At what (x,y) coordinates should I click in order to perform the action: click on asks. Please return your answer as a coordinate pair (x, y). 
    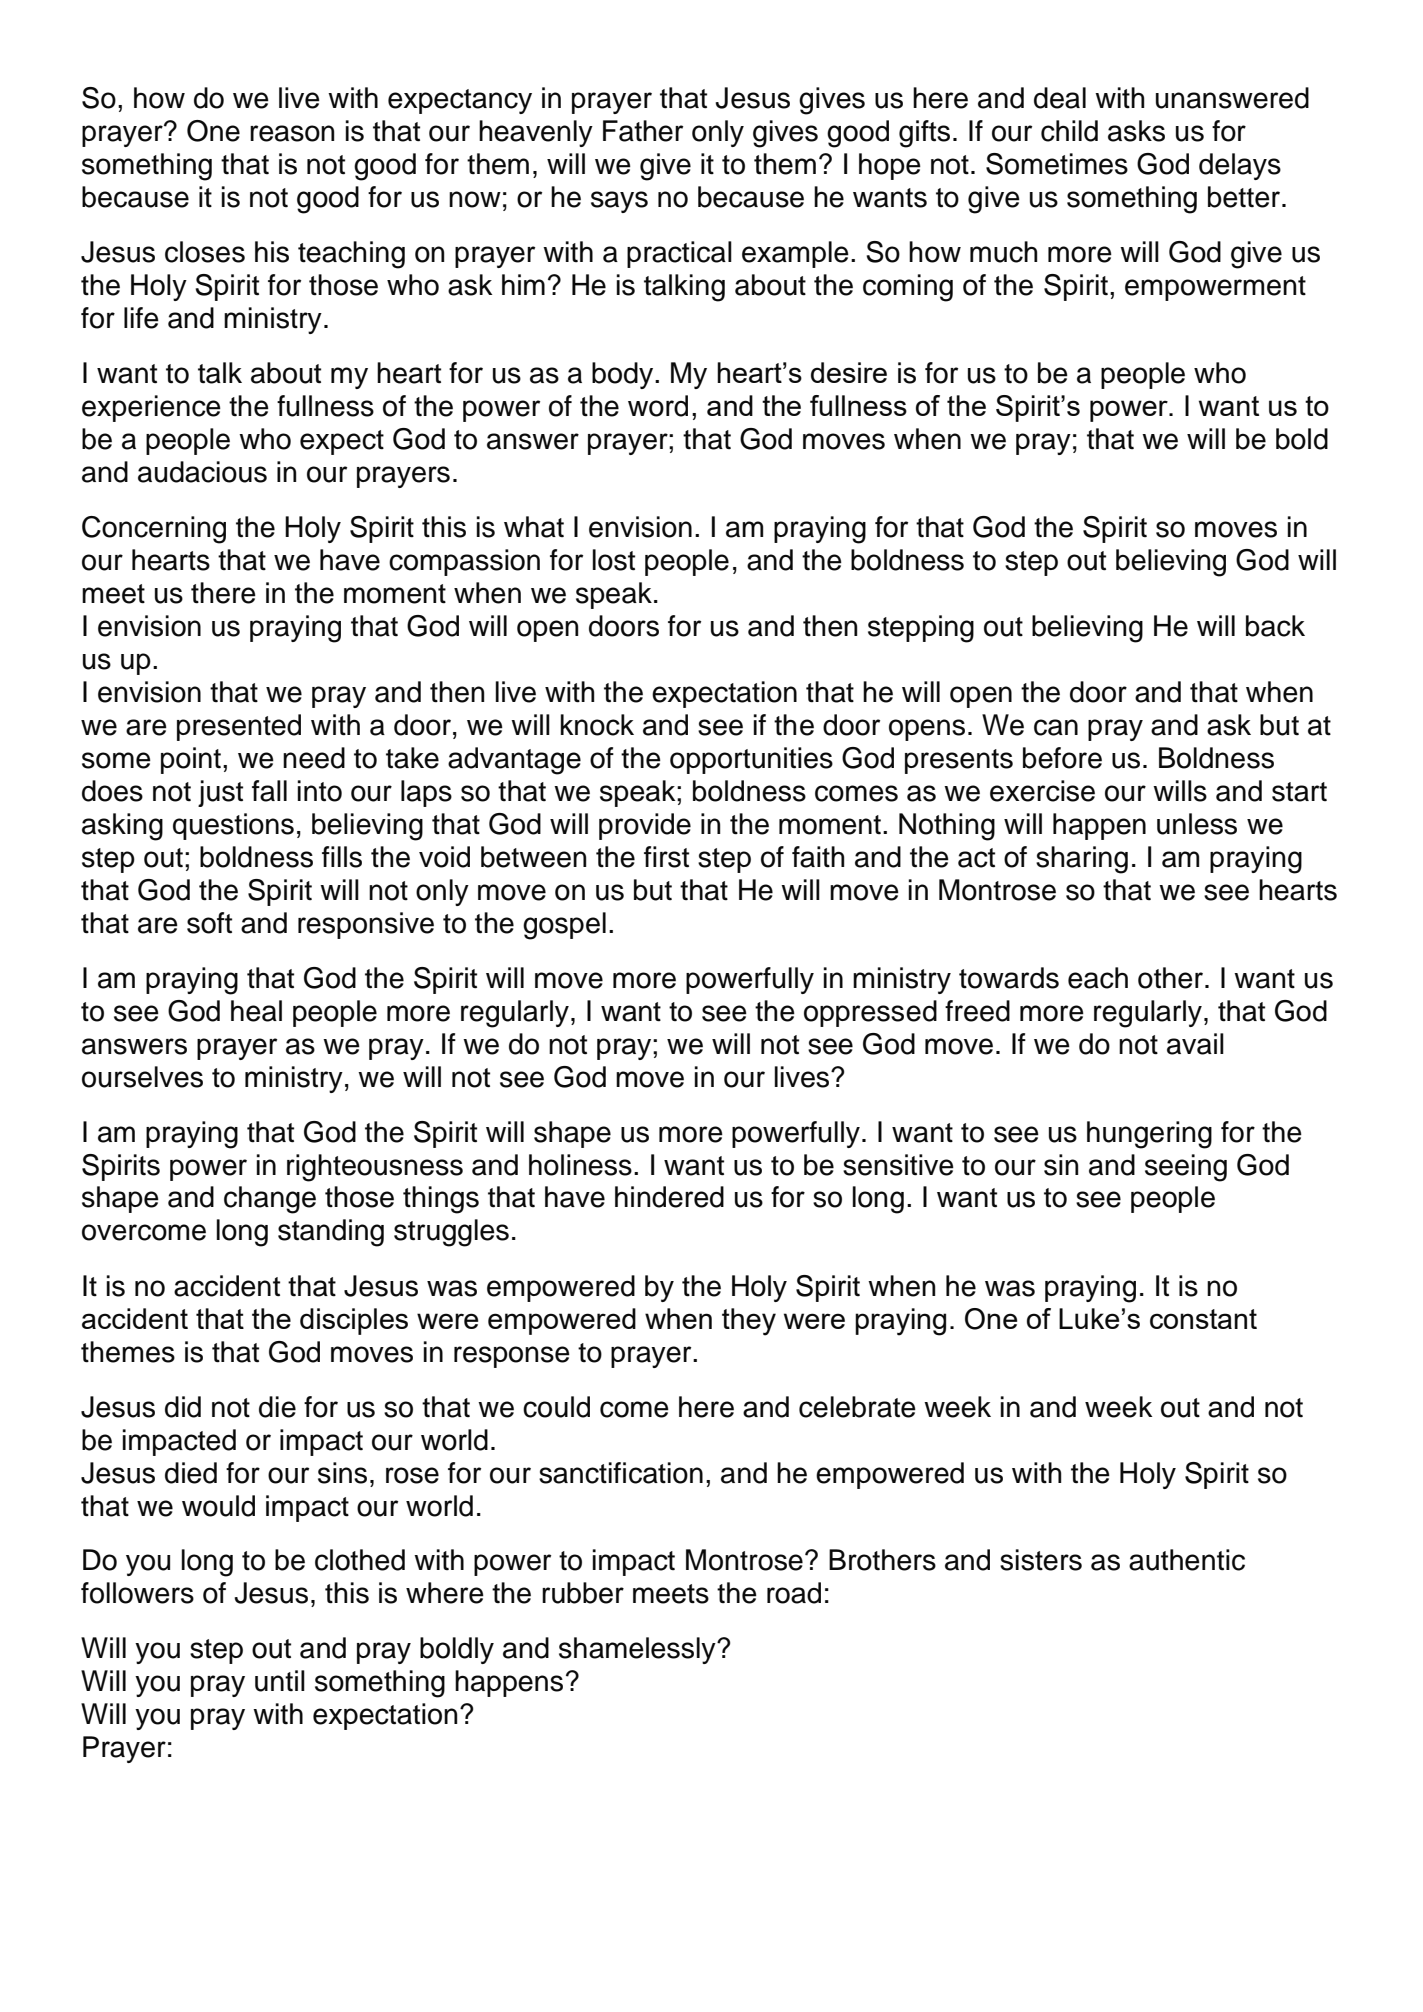
    Looking at the image, I should click on (1136, 131).
